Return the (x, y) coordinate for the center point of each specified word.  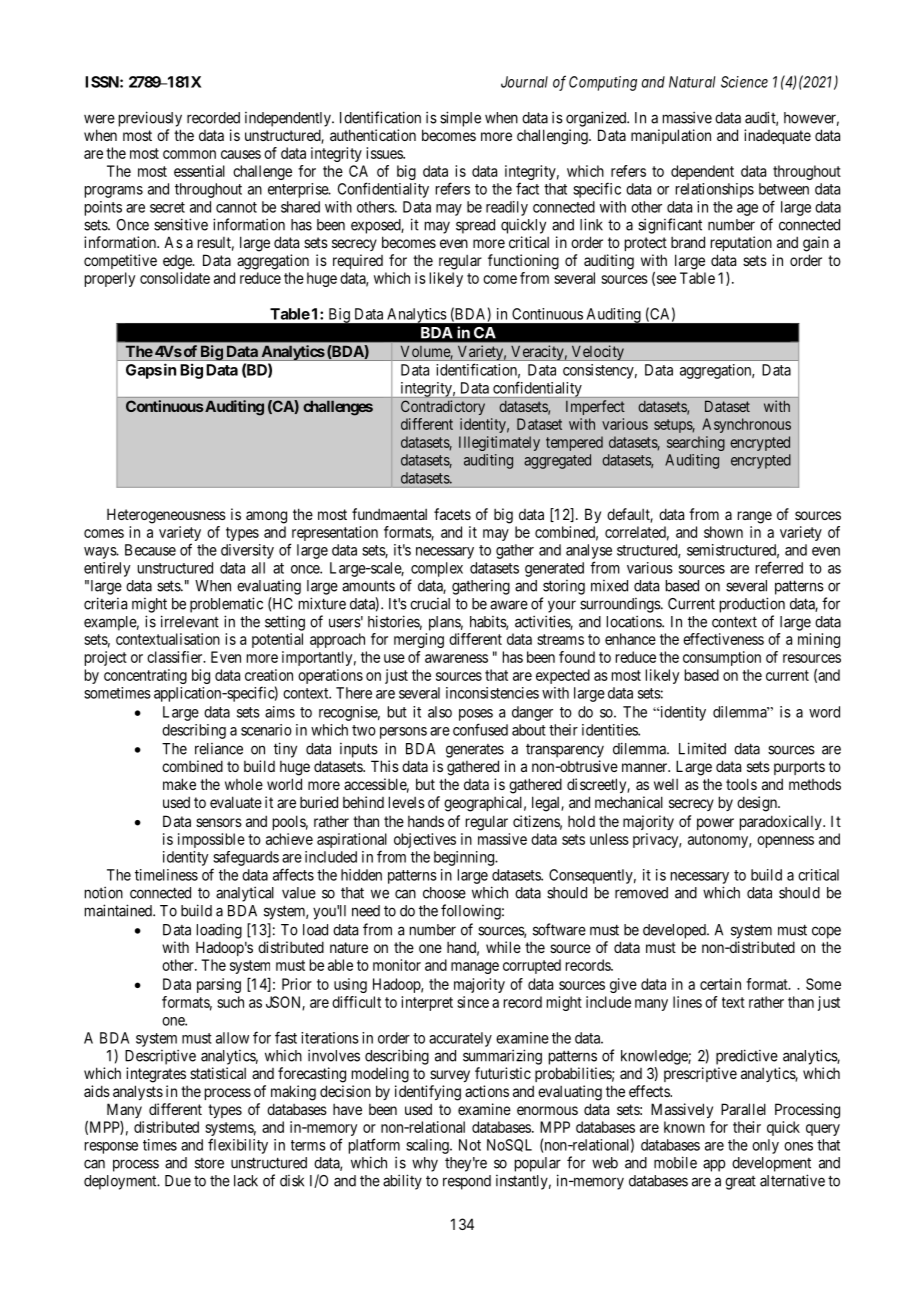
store (209, 1163)
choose (444, 893)
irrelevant (190, 621)
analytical (245, 894)
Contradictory (443, 407)
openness (785, 842)
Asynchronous (746, 425)
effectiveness (723, 639)
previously (150, 119)
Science (744, 82)
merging (419, 640)
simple (460, 119)
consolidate (175, 278)
